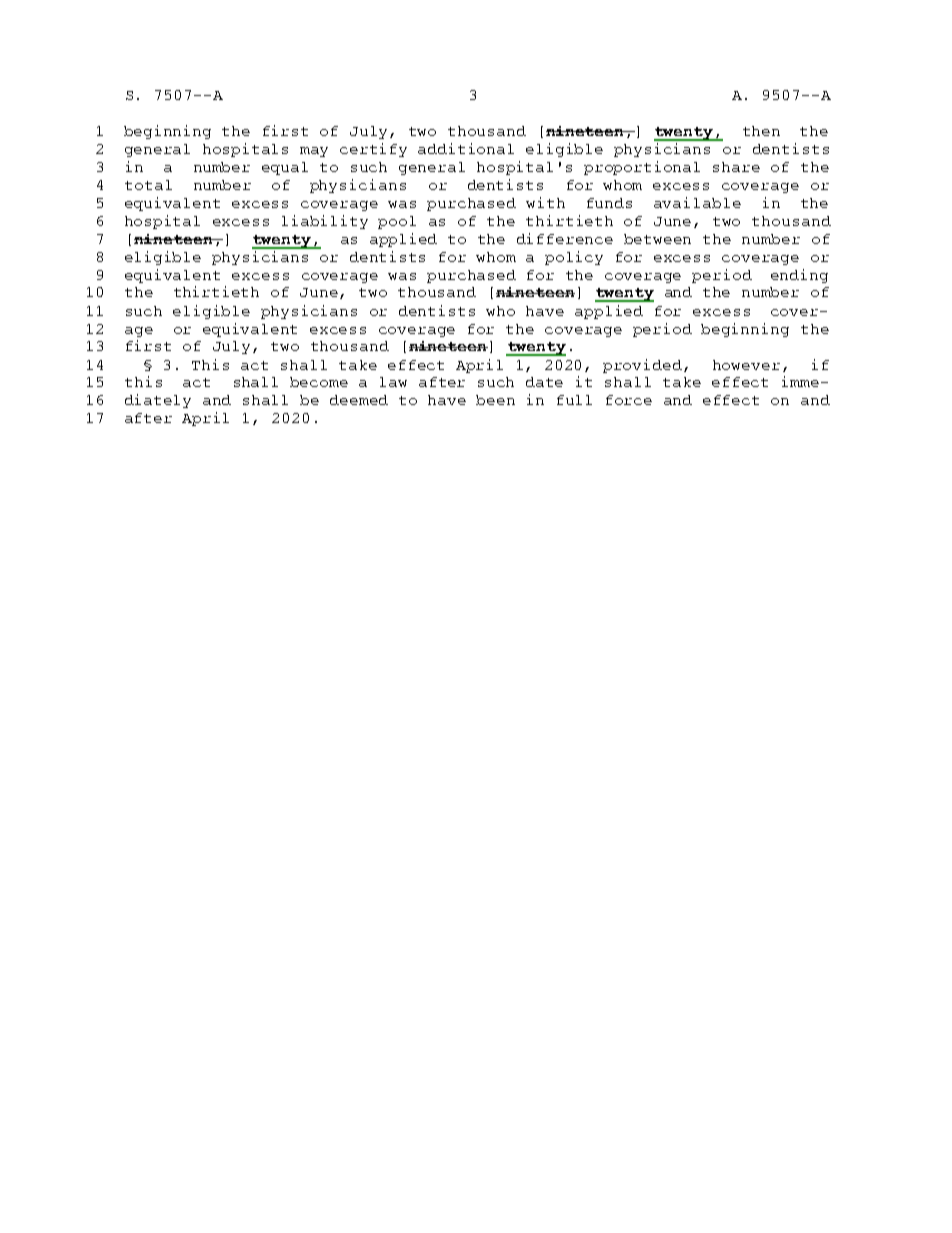 This image has width=952, height=1233. I want to click on been, so click(495, 400).
